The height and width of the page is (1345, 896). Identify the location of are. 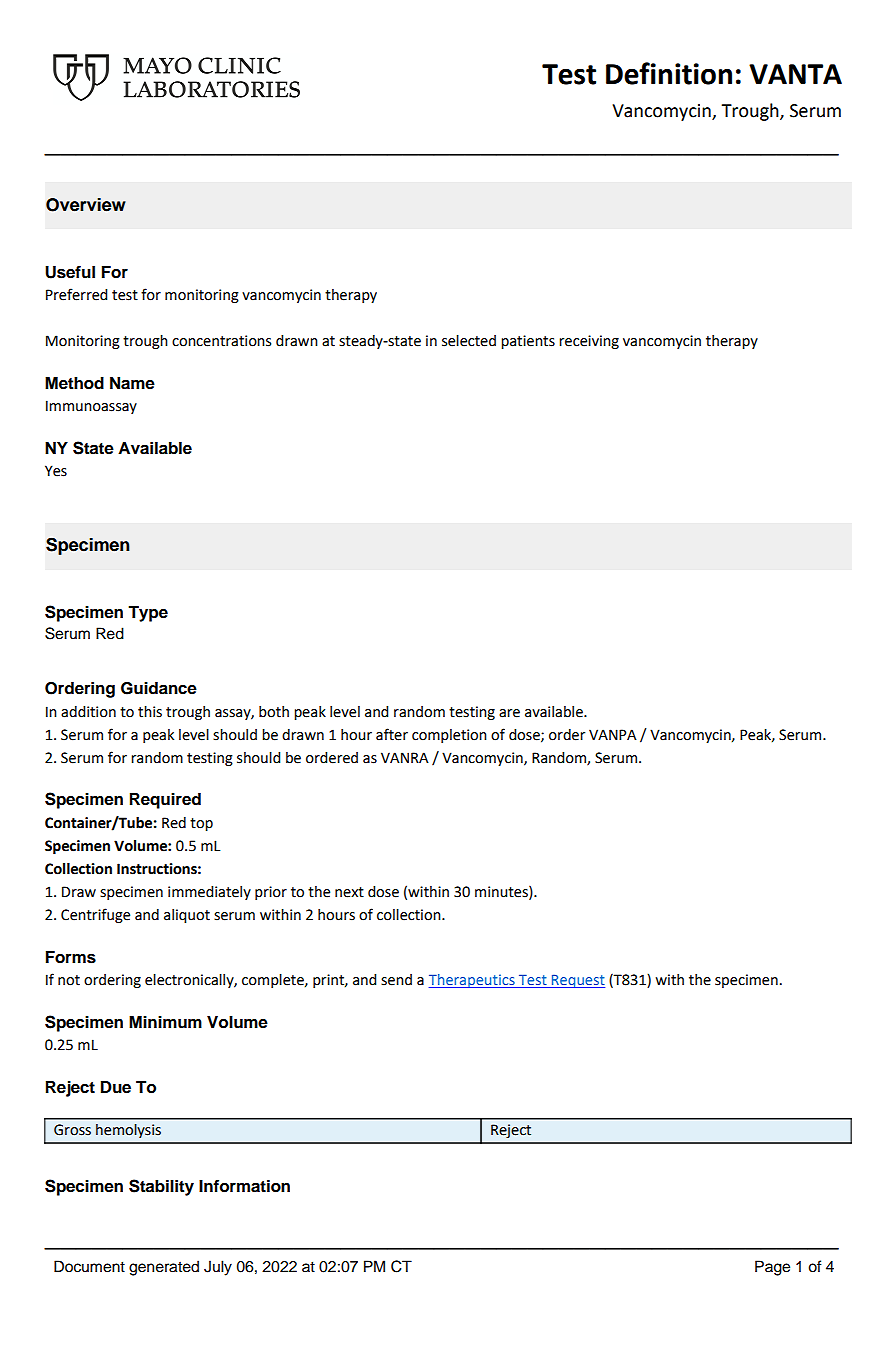
(509, 713).
